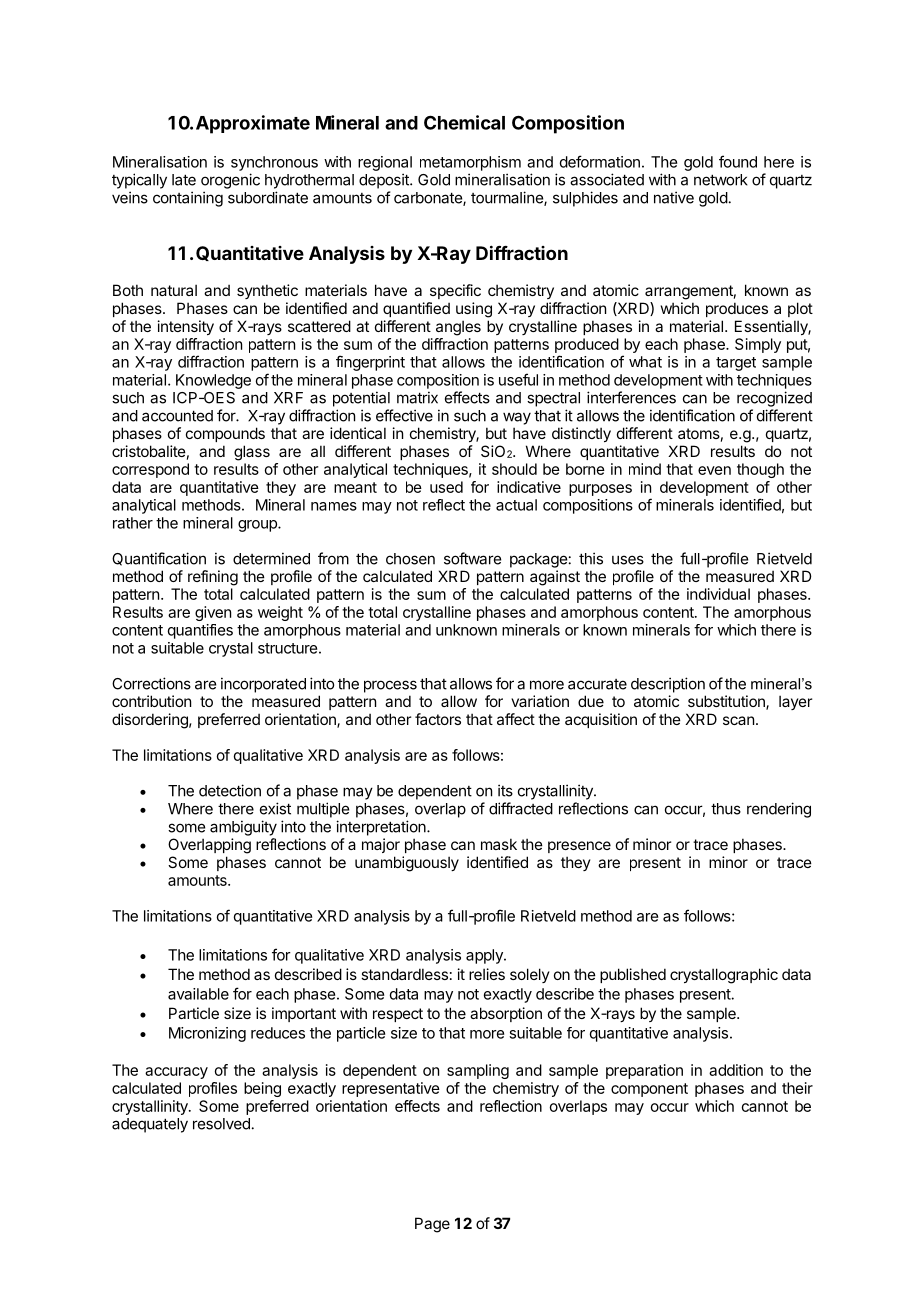  What do you see at coordinates (200, 631) in the screenshot?
I see `quantifies` at bounding box center [200, 631].
